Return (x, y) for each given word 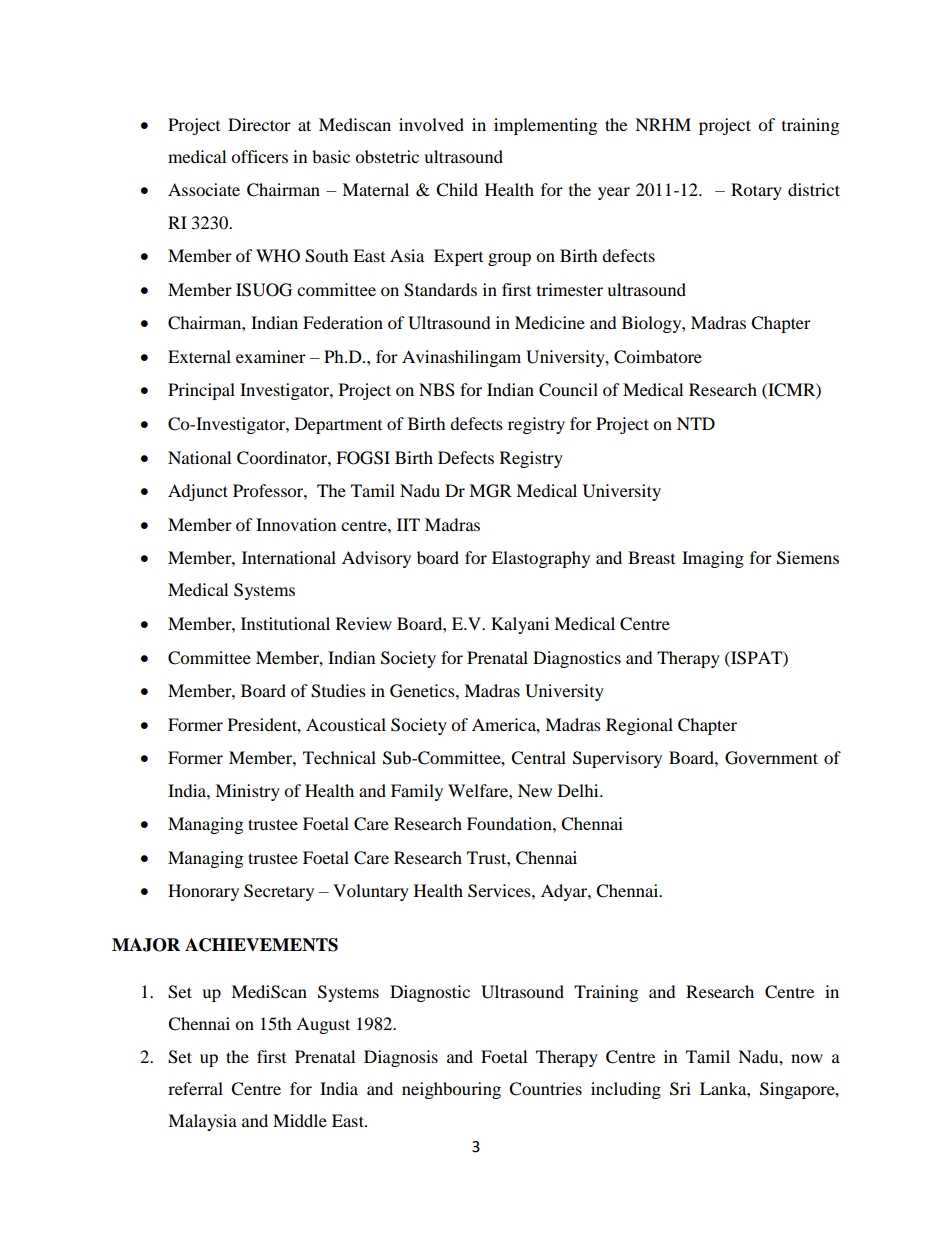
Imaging (713, 559)
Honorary (203, 892)
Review (364, 623)
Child (457, 190)
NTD (696, 423)
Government (771, 758)
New (535, 790)
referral (195, 1088)
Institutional (285, 623)
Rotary (756, 191)
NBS (437, 390)
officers (259, 156)
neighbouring (451, 1090)
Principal (201, 391)
